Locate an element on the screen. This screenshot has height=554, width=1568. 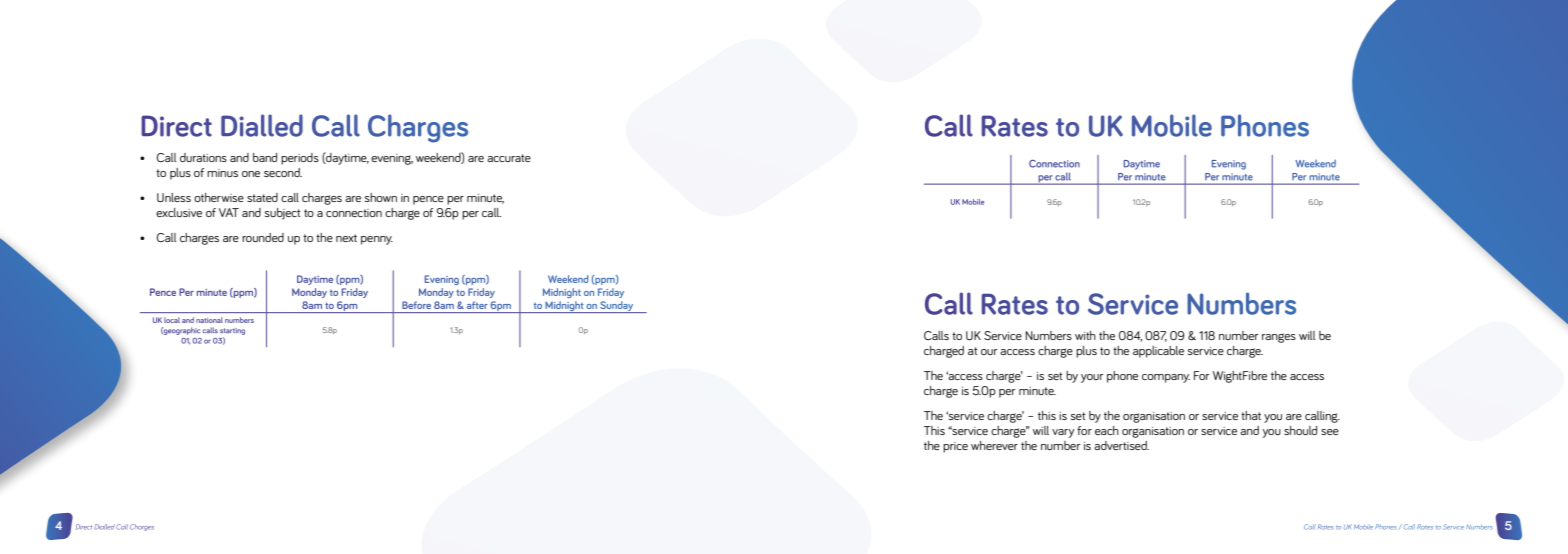
price is located at coordinates (955, 447).
